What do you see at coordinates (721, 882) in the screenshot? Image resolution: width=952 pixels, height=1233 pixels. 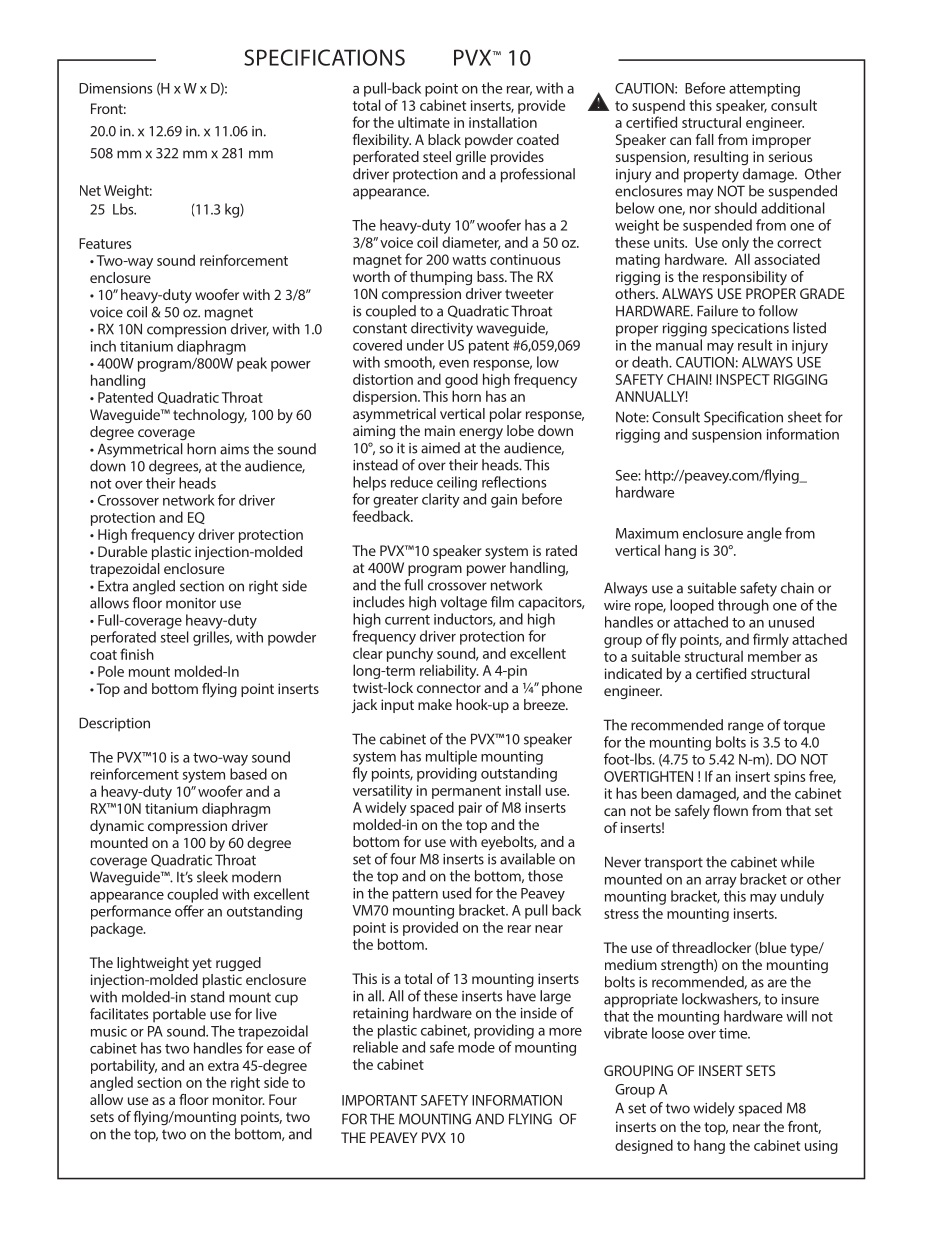 I see `array` at bounding box center [721, 882].
